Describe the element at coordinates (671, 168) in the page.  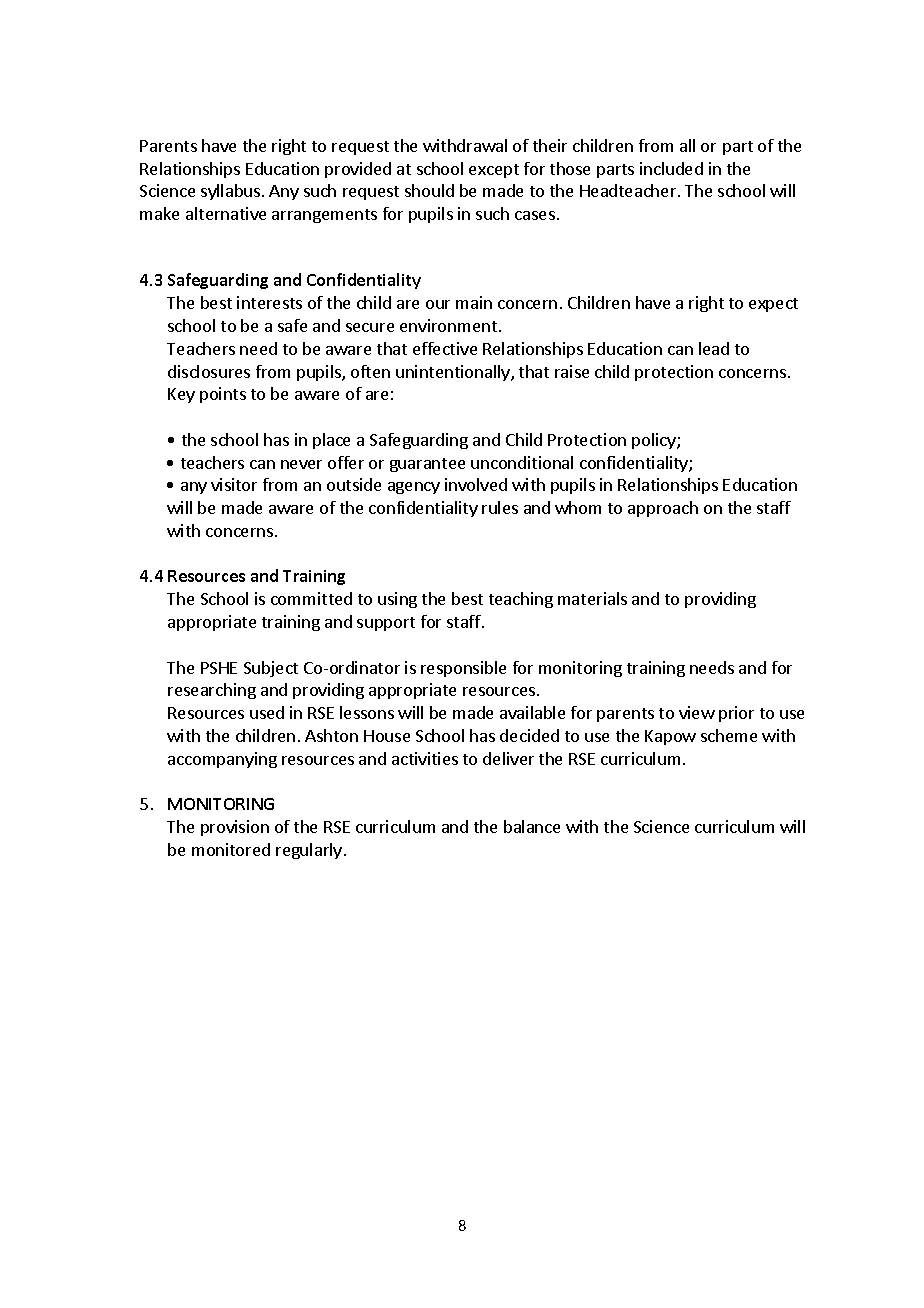
I see `included` at that location.
